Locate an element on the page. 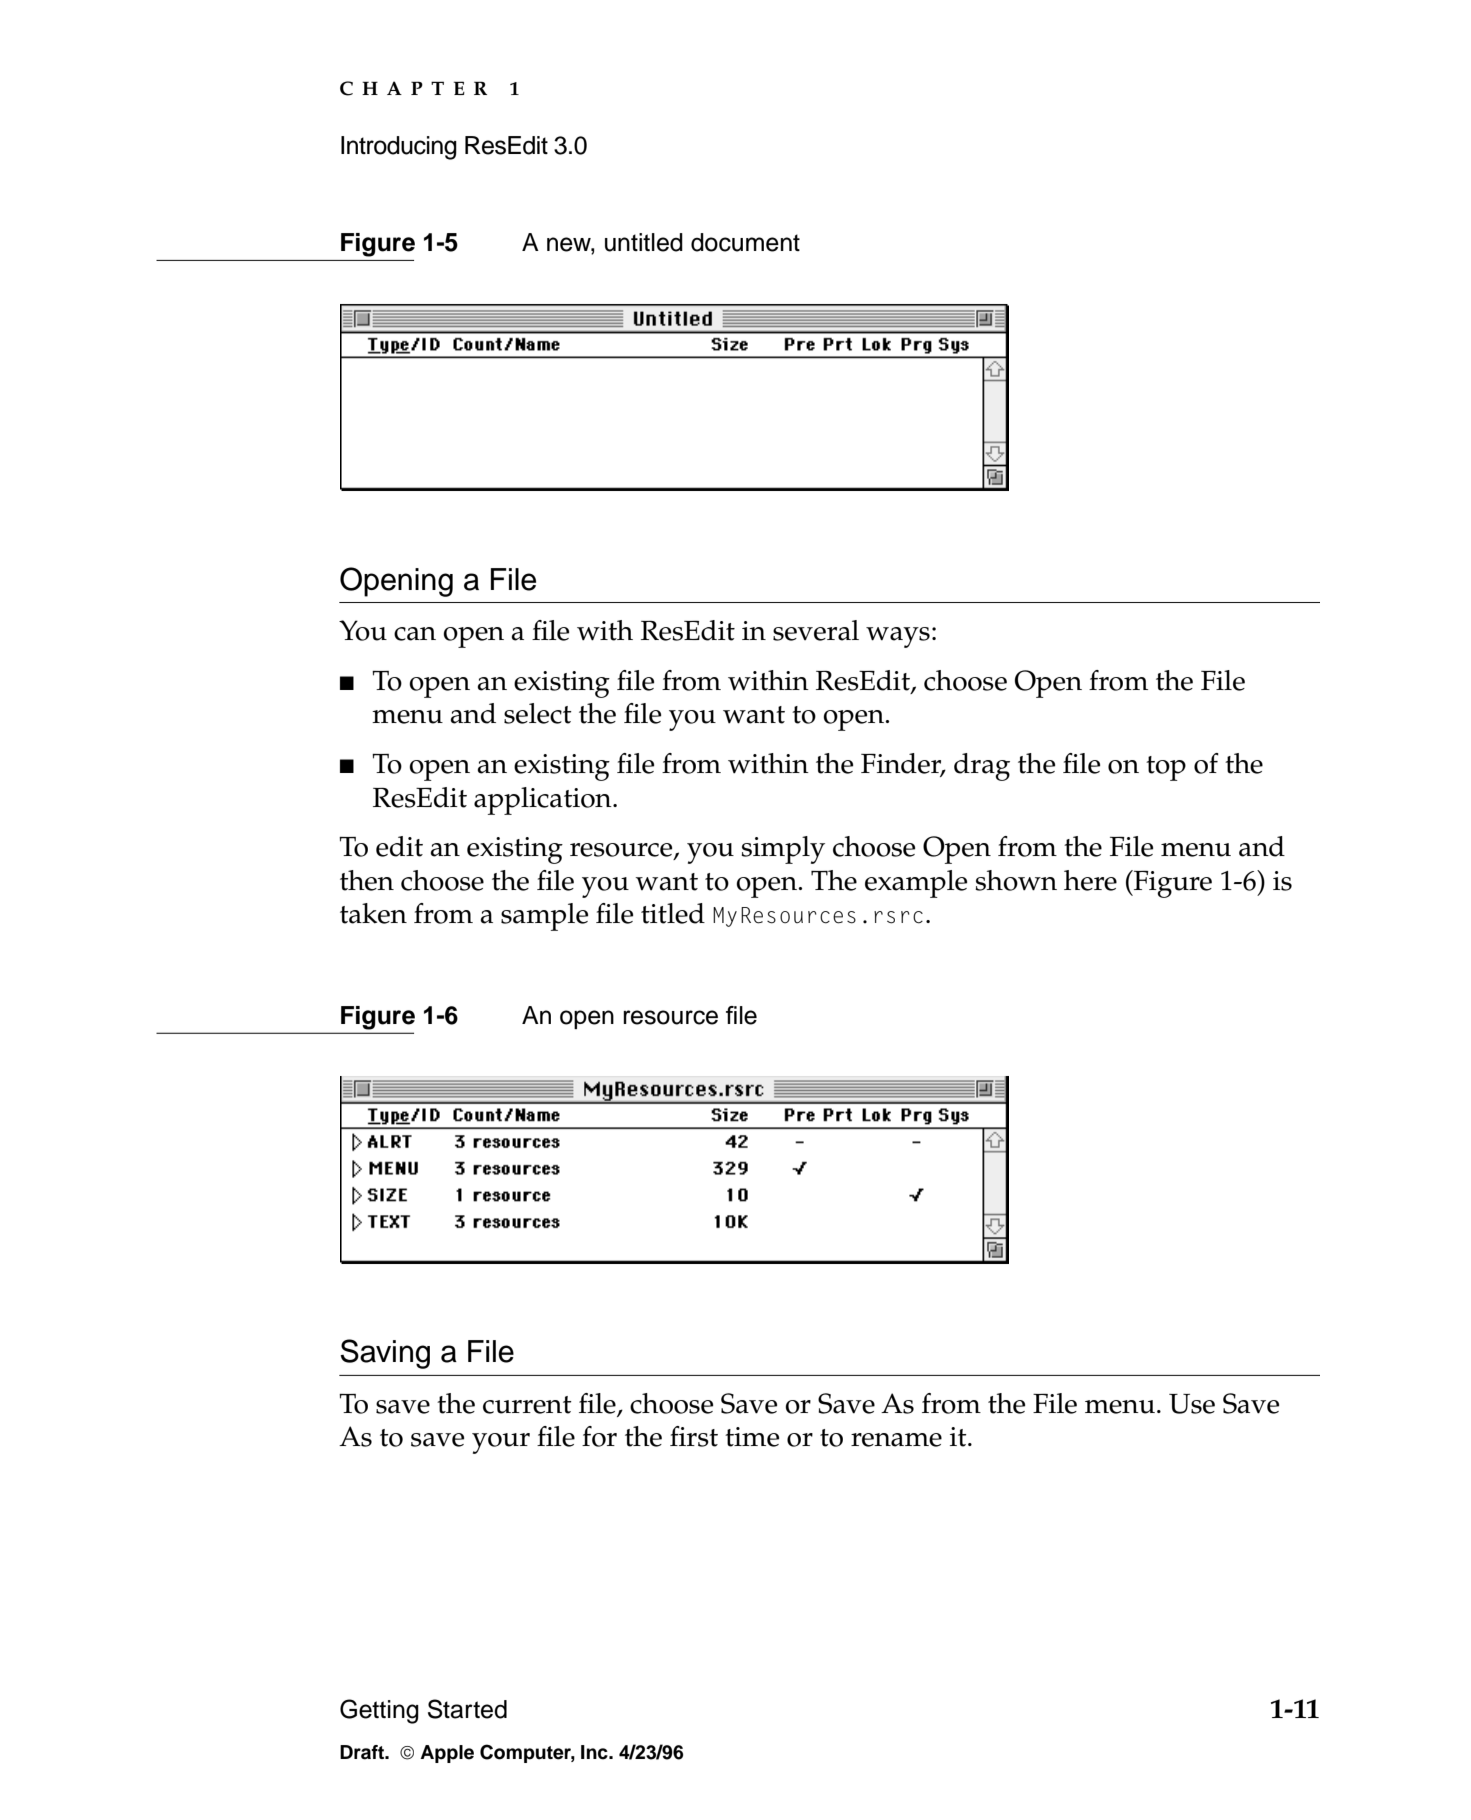  Introducing is located at coordinates (399, 148).
